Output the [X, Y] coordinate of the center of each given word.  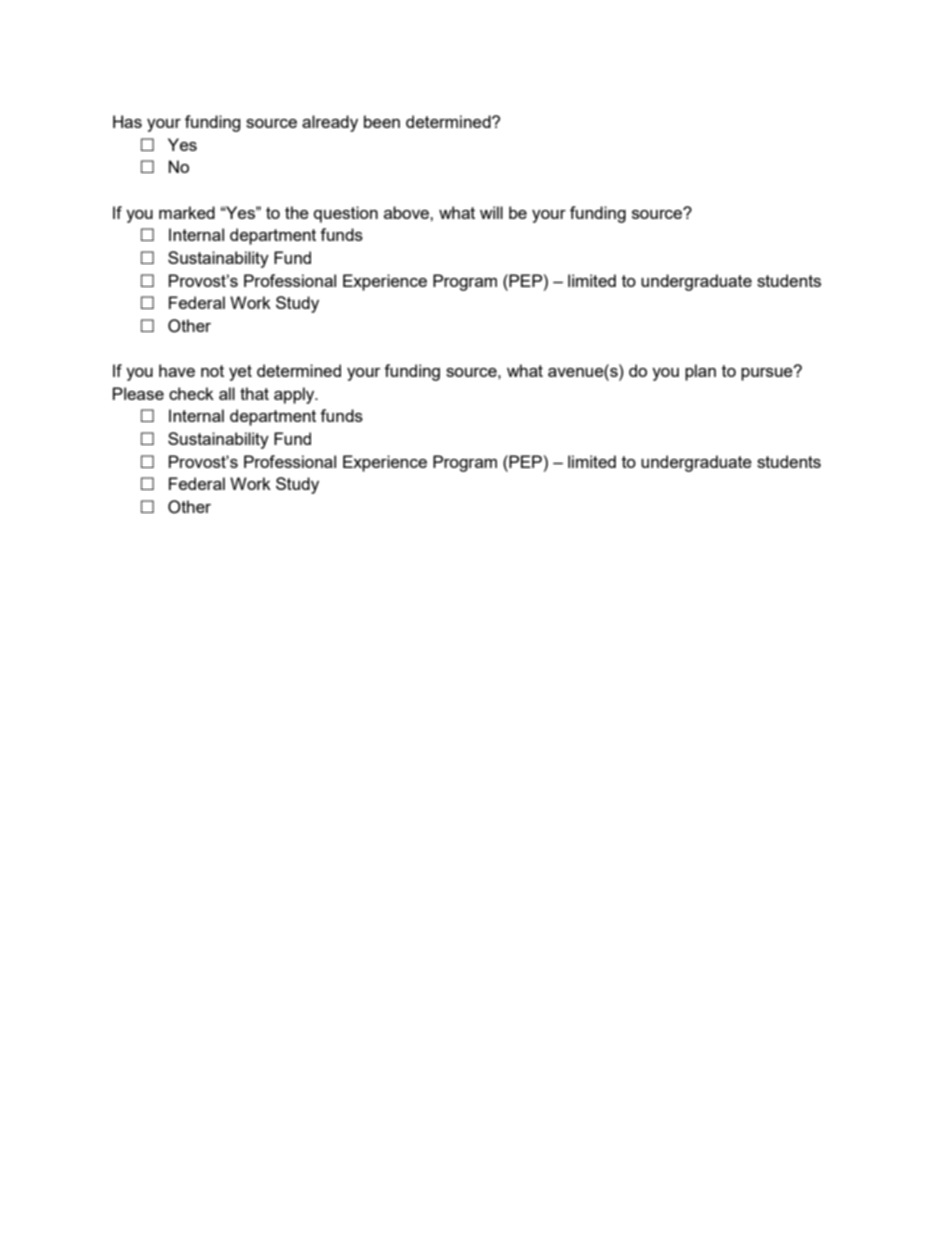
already [330, 123]
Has [127, 121]
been [382, 121]
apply [295, 395]
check [191, 393]
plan [700, 372]
